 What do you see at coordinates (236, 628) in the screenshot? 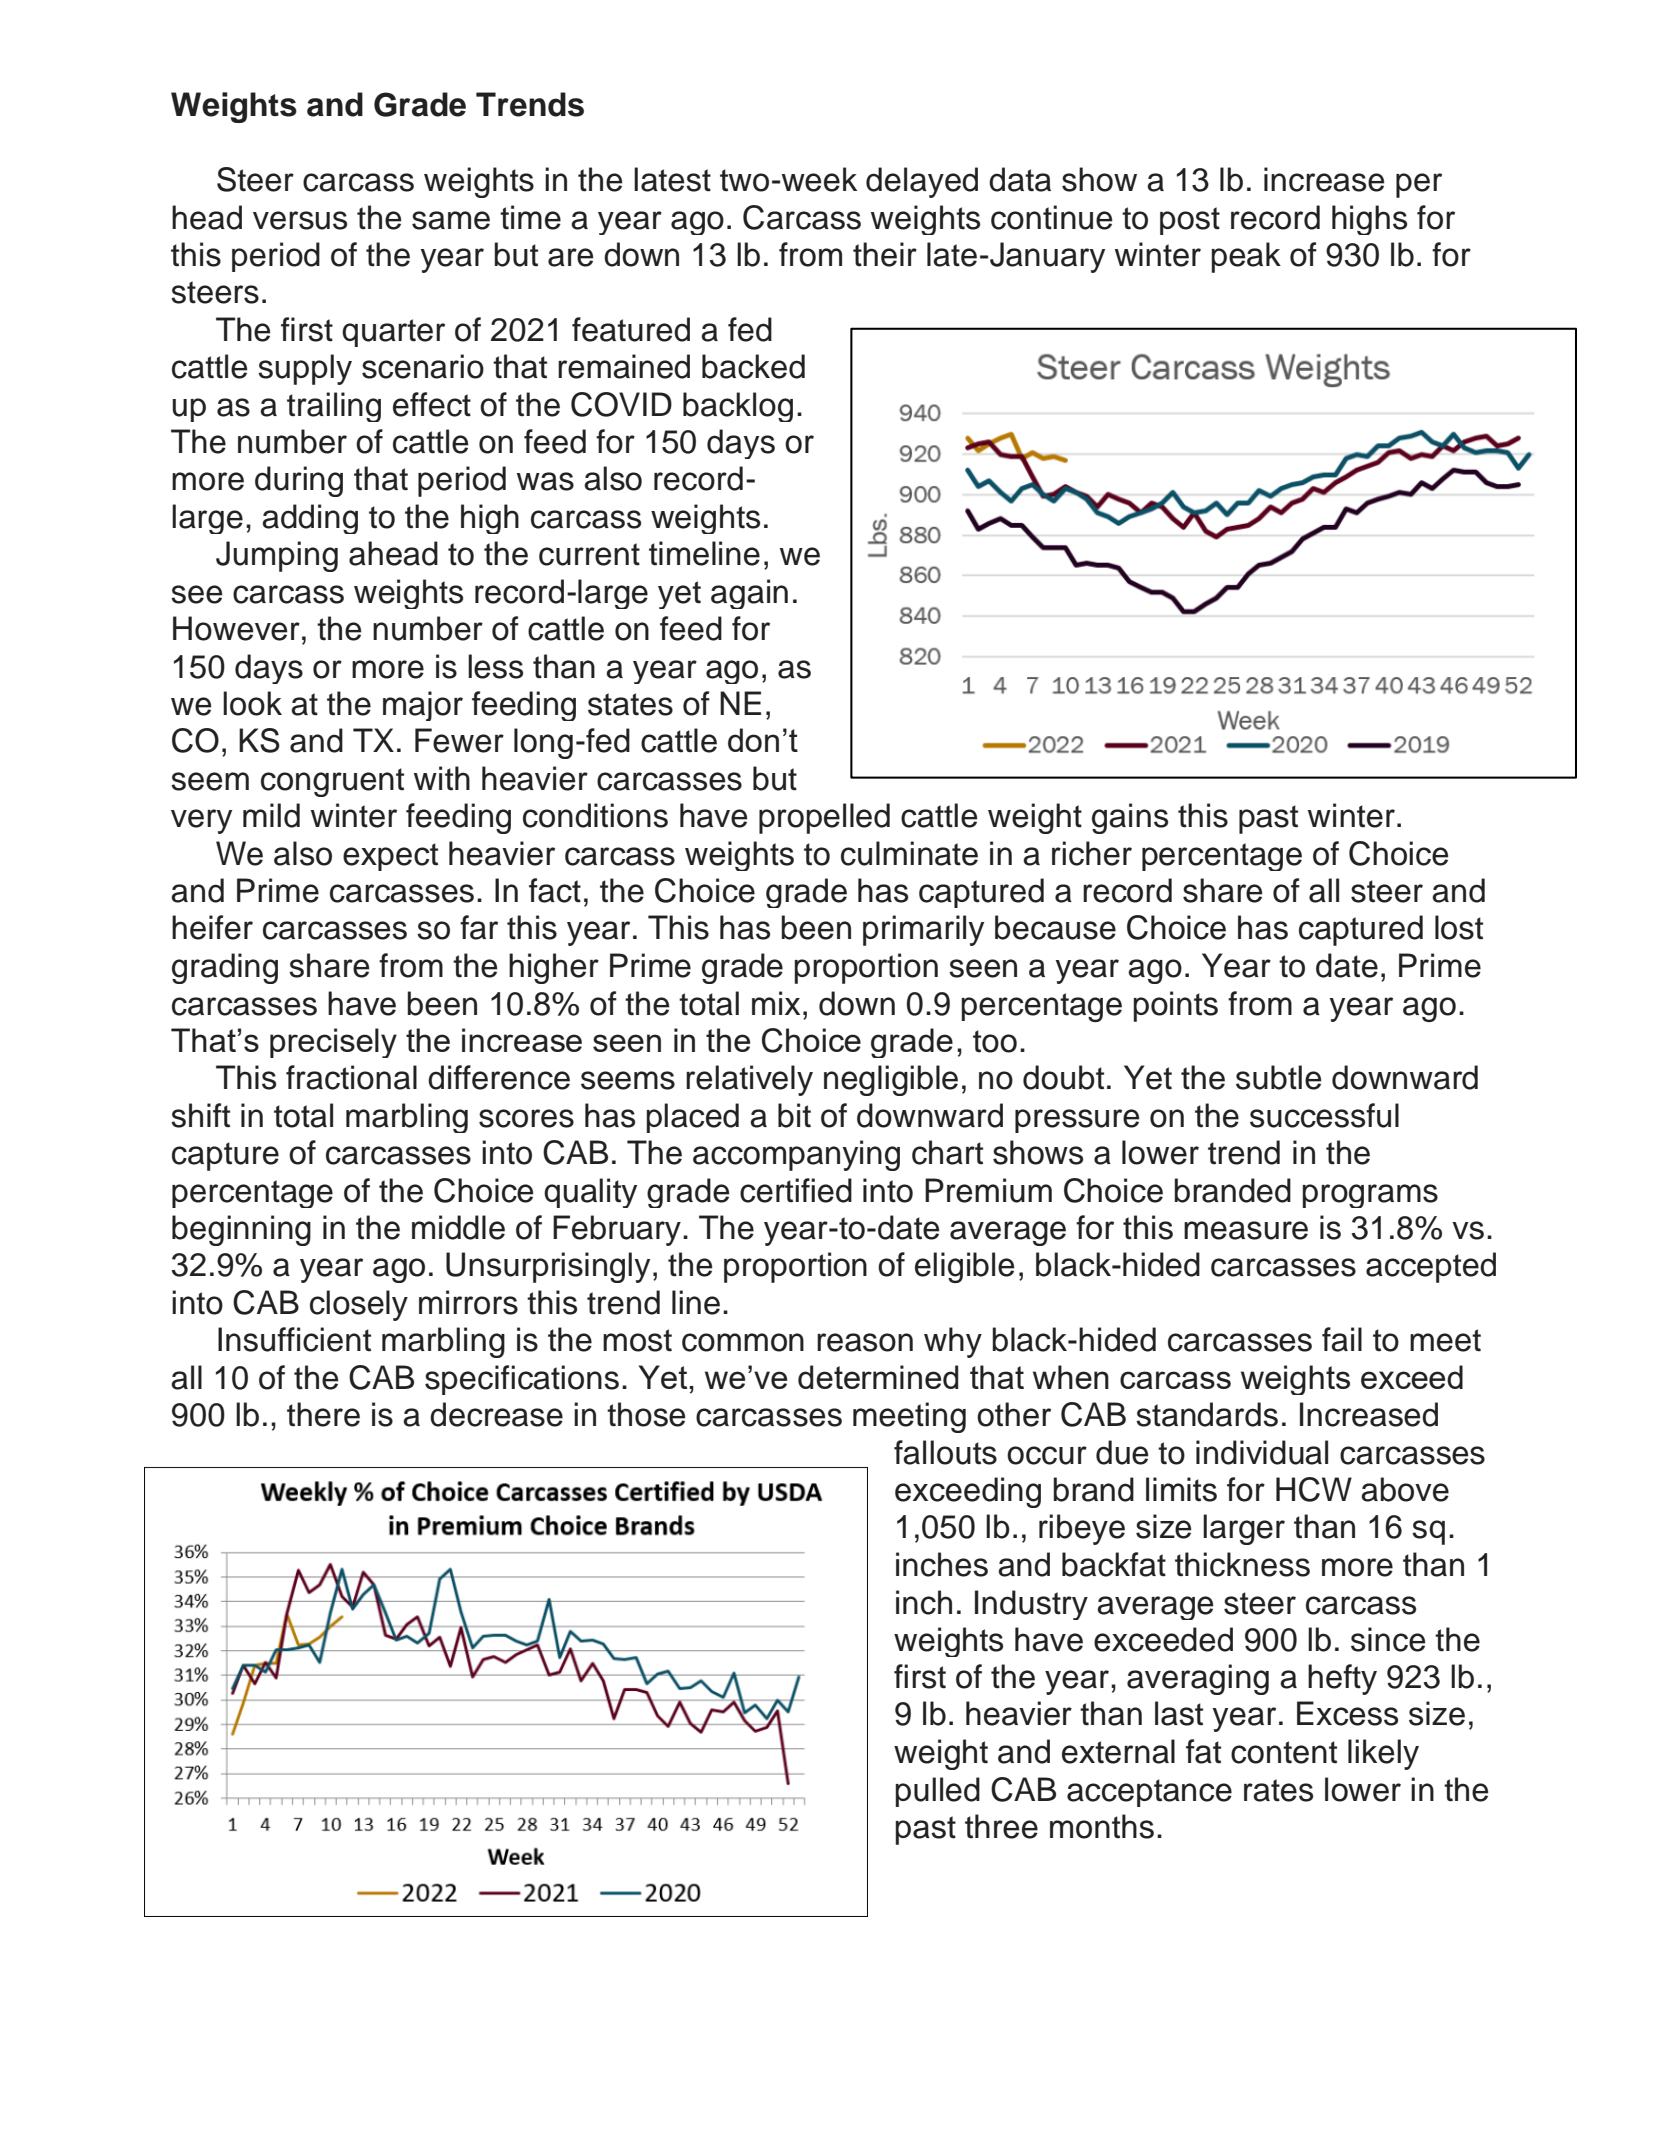
I see `However` at bounding box center [236, 628].
